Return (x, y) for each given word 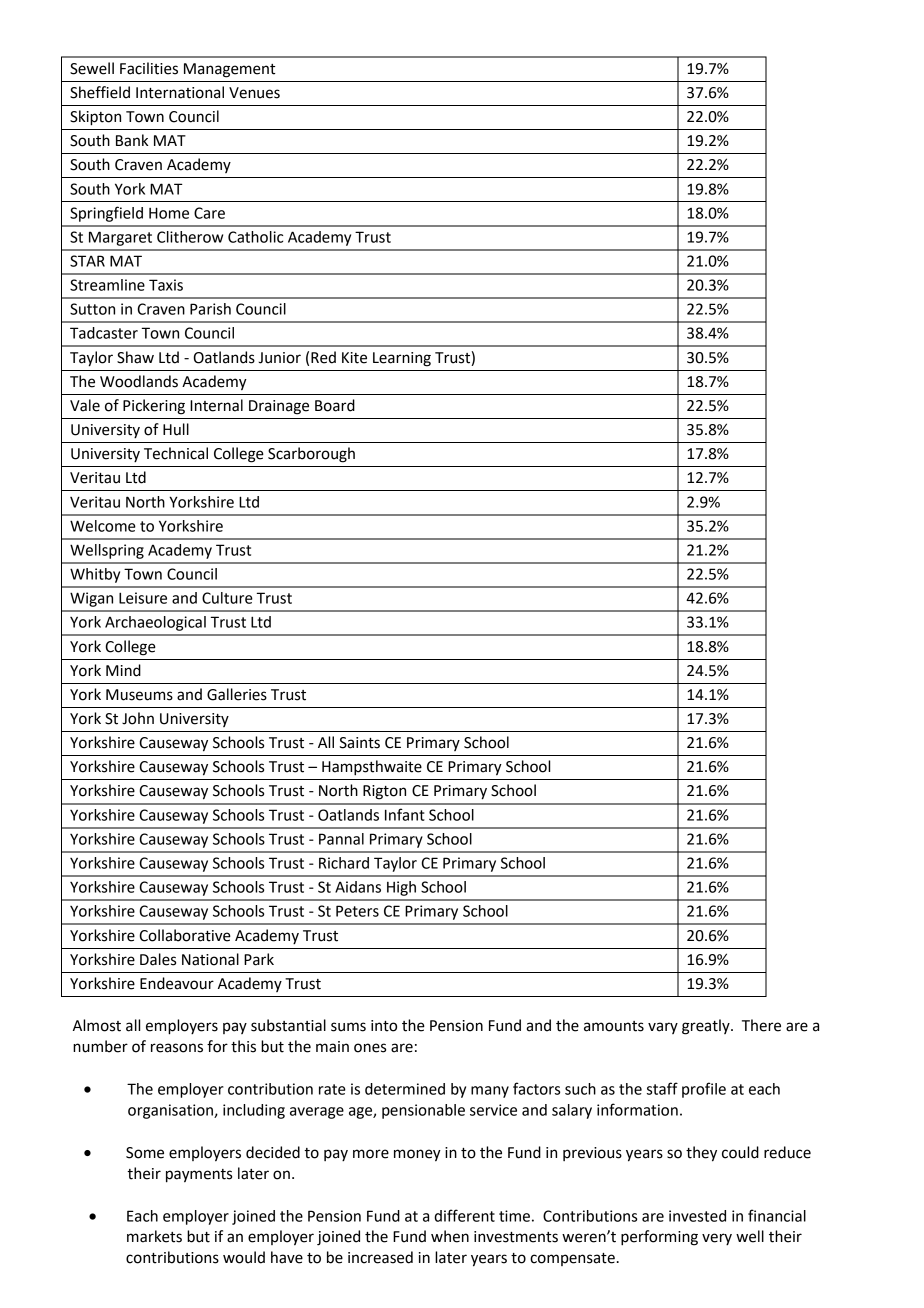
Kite (354, 358)
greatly (707, 1027)
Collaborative (185, 935)
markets (154, 1236)
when (450, 1236)
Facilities (149, 68)
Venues (254, 93)
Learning (402, 359)
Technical (176, 453)
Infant (405, 814)
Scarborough (311, 455)
